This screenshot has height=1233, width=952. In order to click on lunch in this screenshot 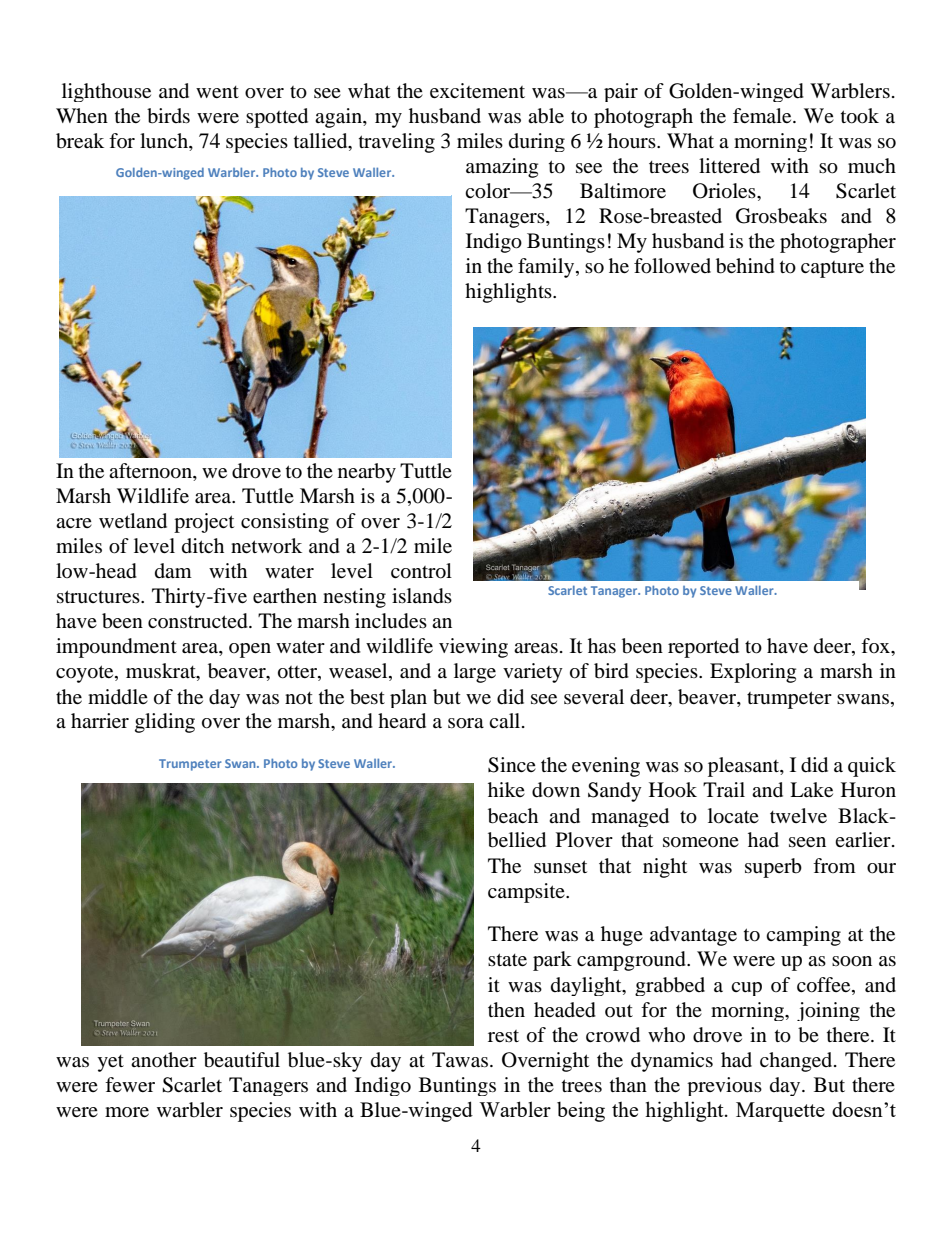, I will do `click(165, 142)`.
